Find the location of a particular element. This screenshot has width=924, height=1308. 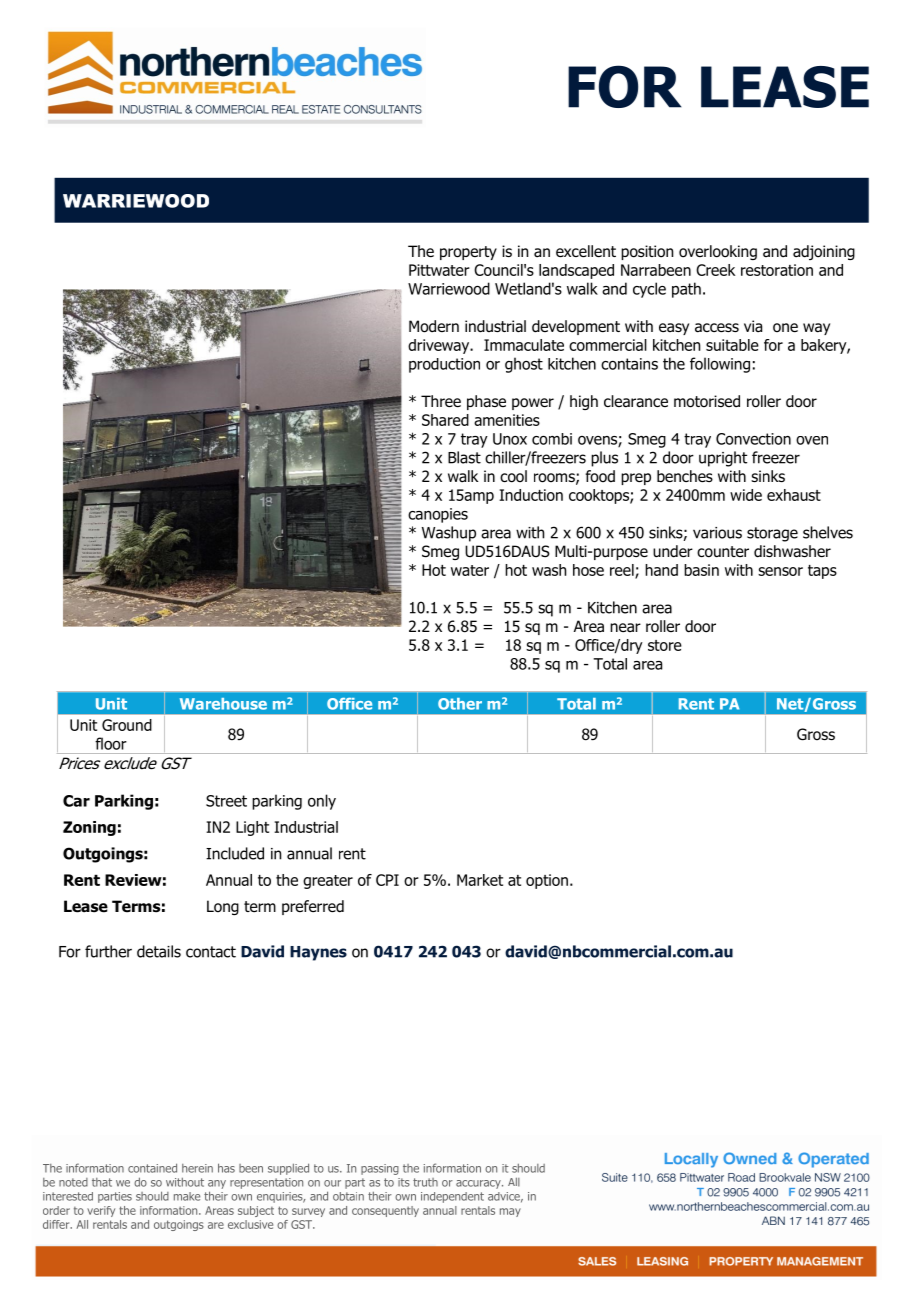

Creek is located at coordinates (715, 270).
